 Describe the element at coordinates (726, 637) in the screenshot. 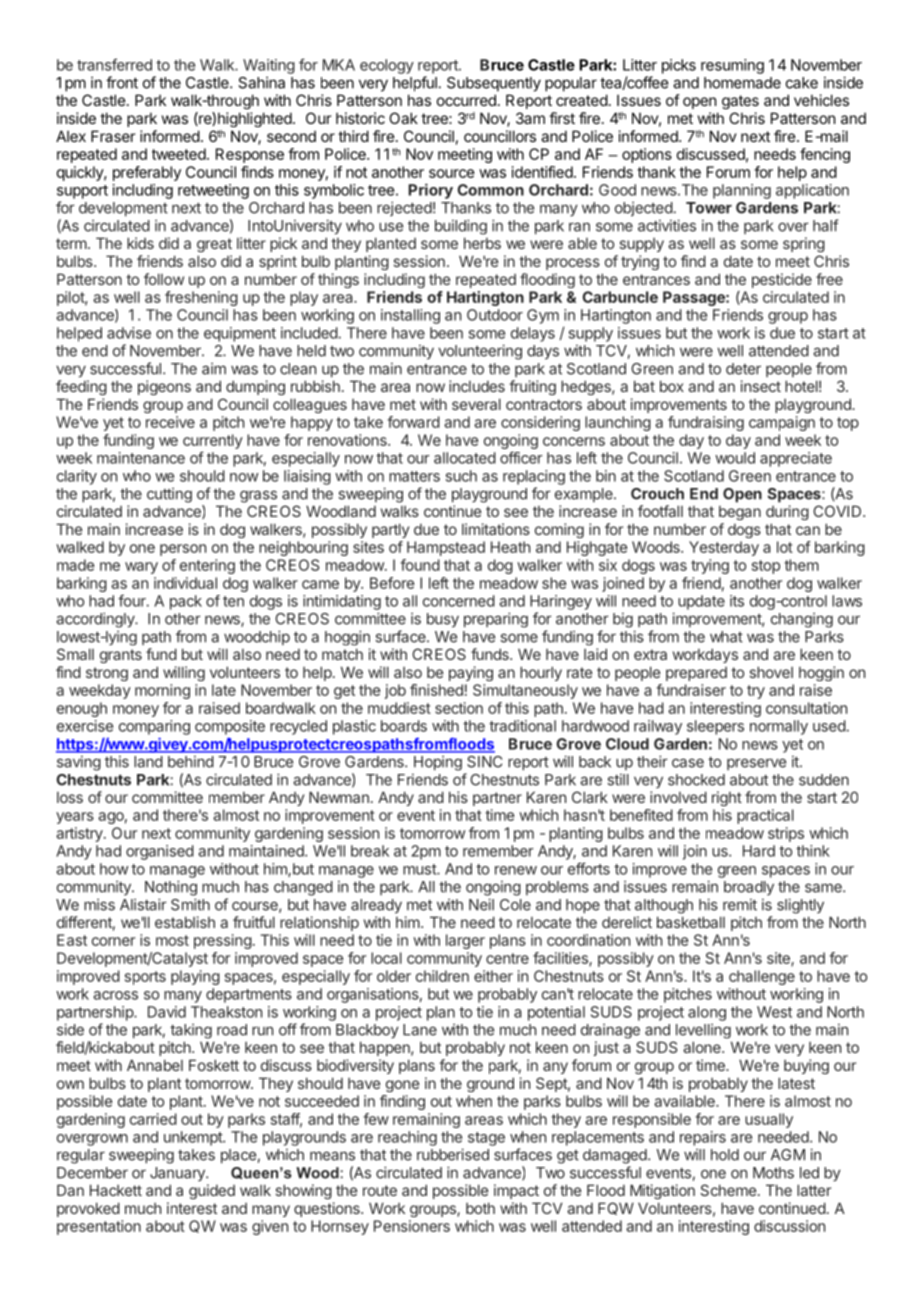

I see `what` at that location.
